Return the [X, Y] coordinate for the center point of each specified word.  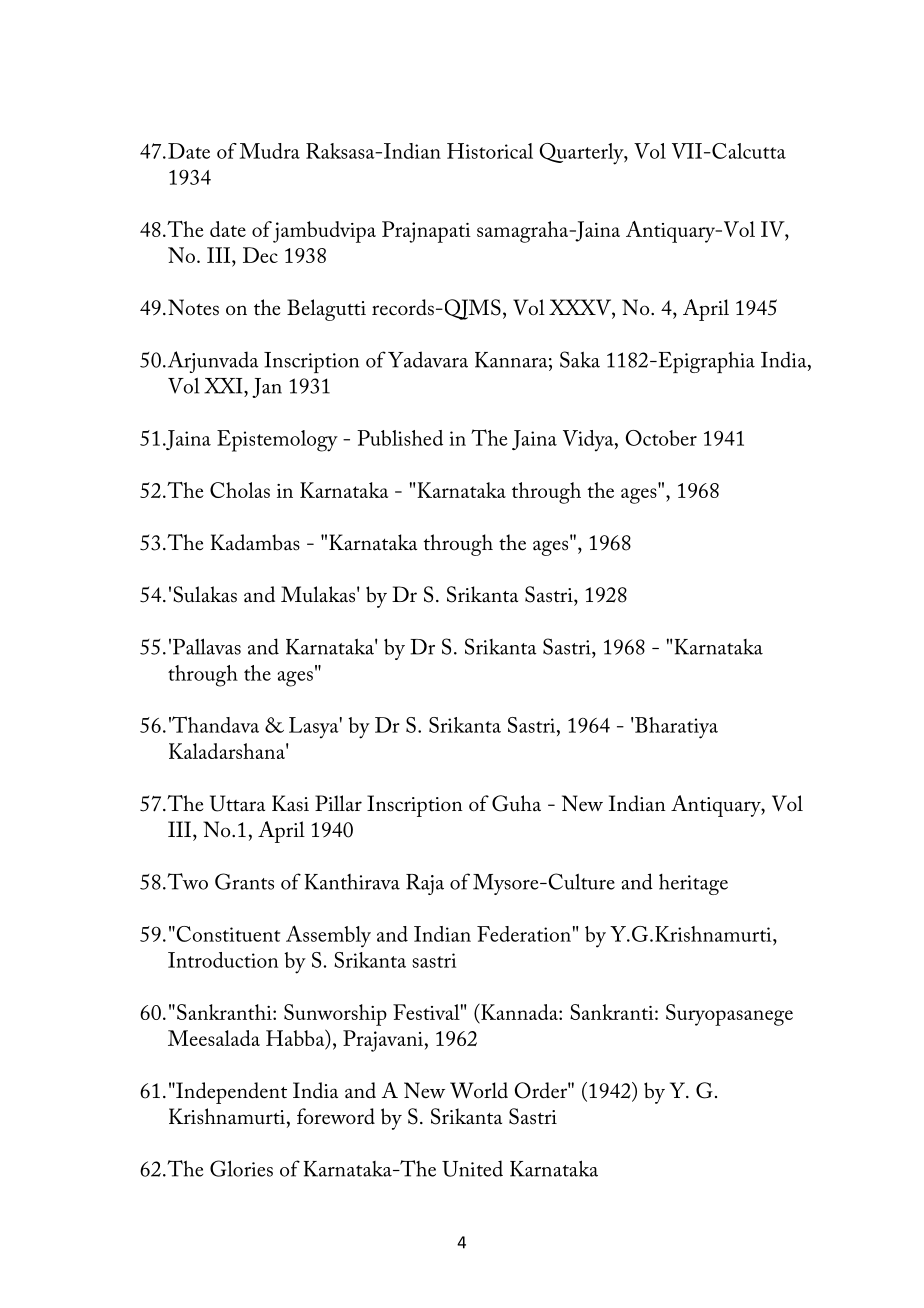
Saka [580, 359]
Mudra [270, 151]
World [479, 1090]
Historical [490, 151]
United [472, 1168]
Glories [241, 1168]
